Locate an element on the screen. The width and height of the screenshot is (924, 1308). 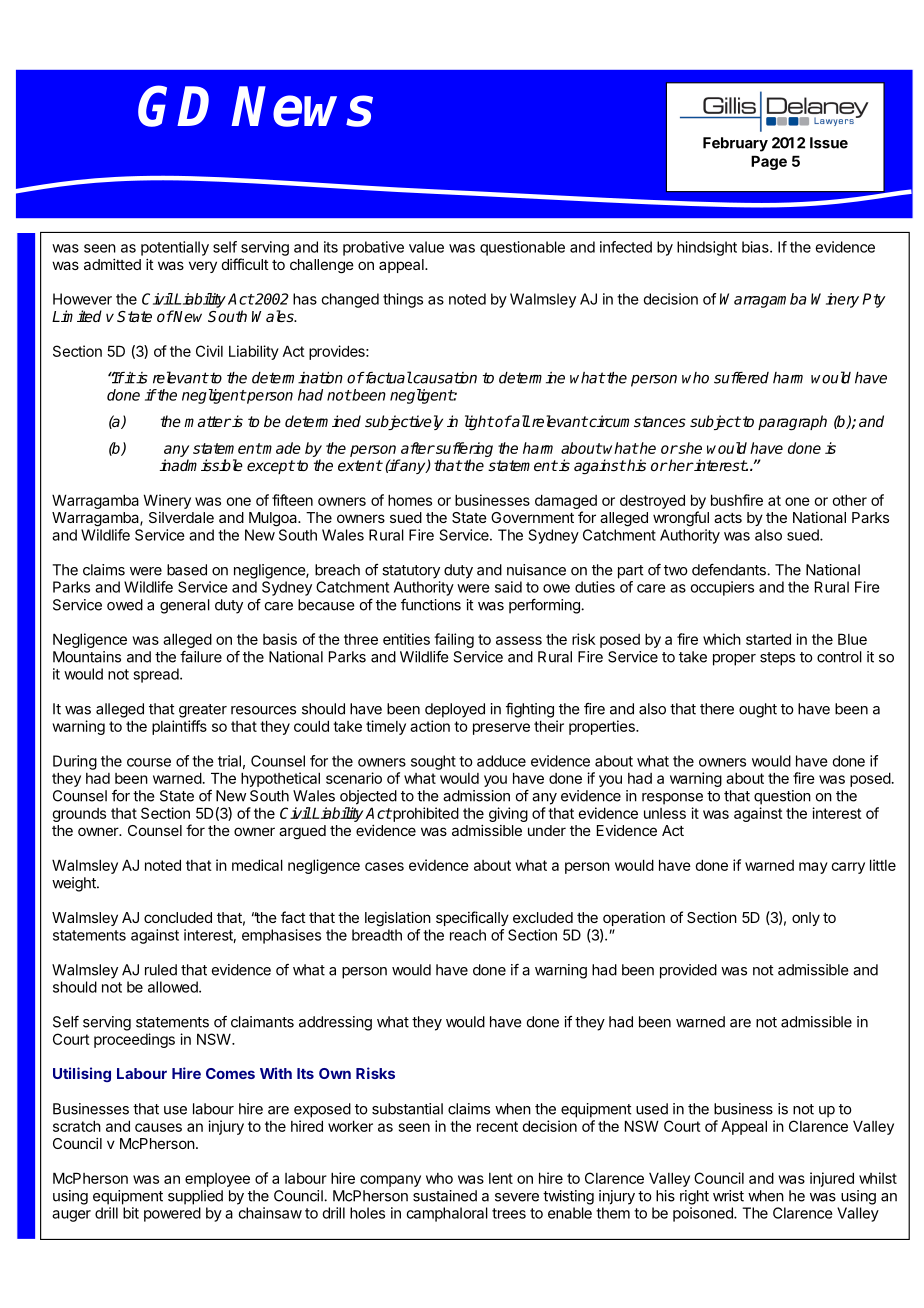
Page is located at coordinates (769, 162).
